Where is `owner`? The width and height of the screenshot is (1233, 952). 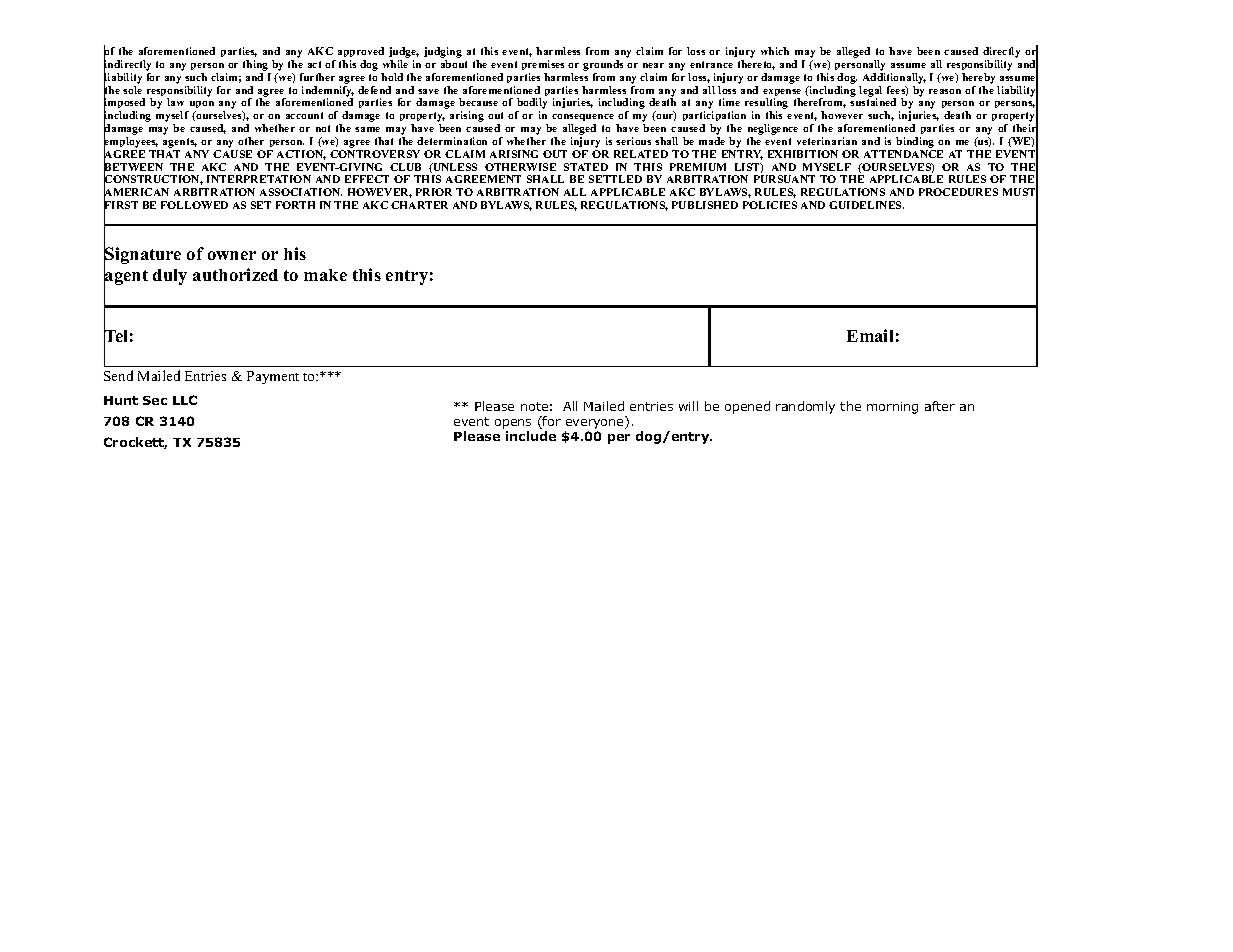
owner is located at coordinates (232, 255).
